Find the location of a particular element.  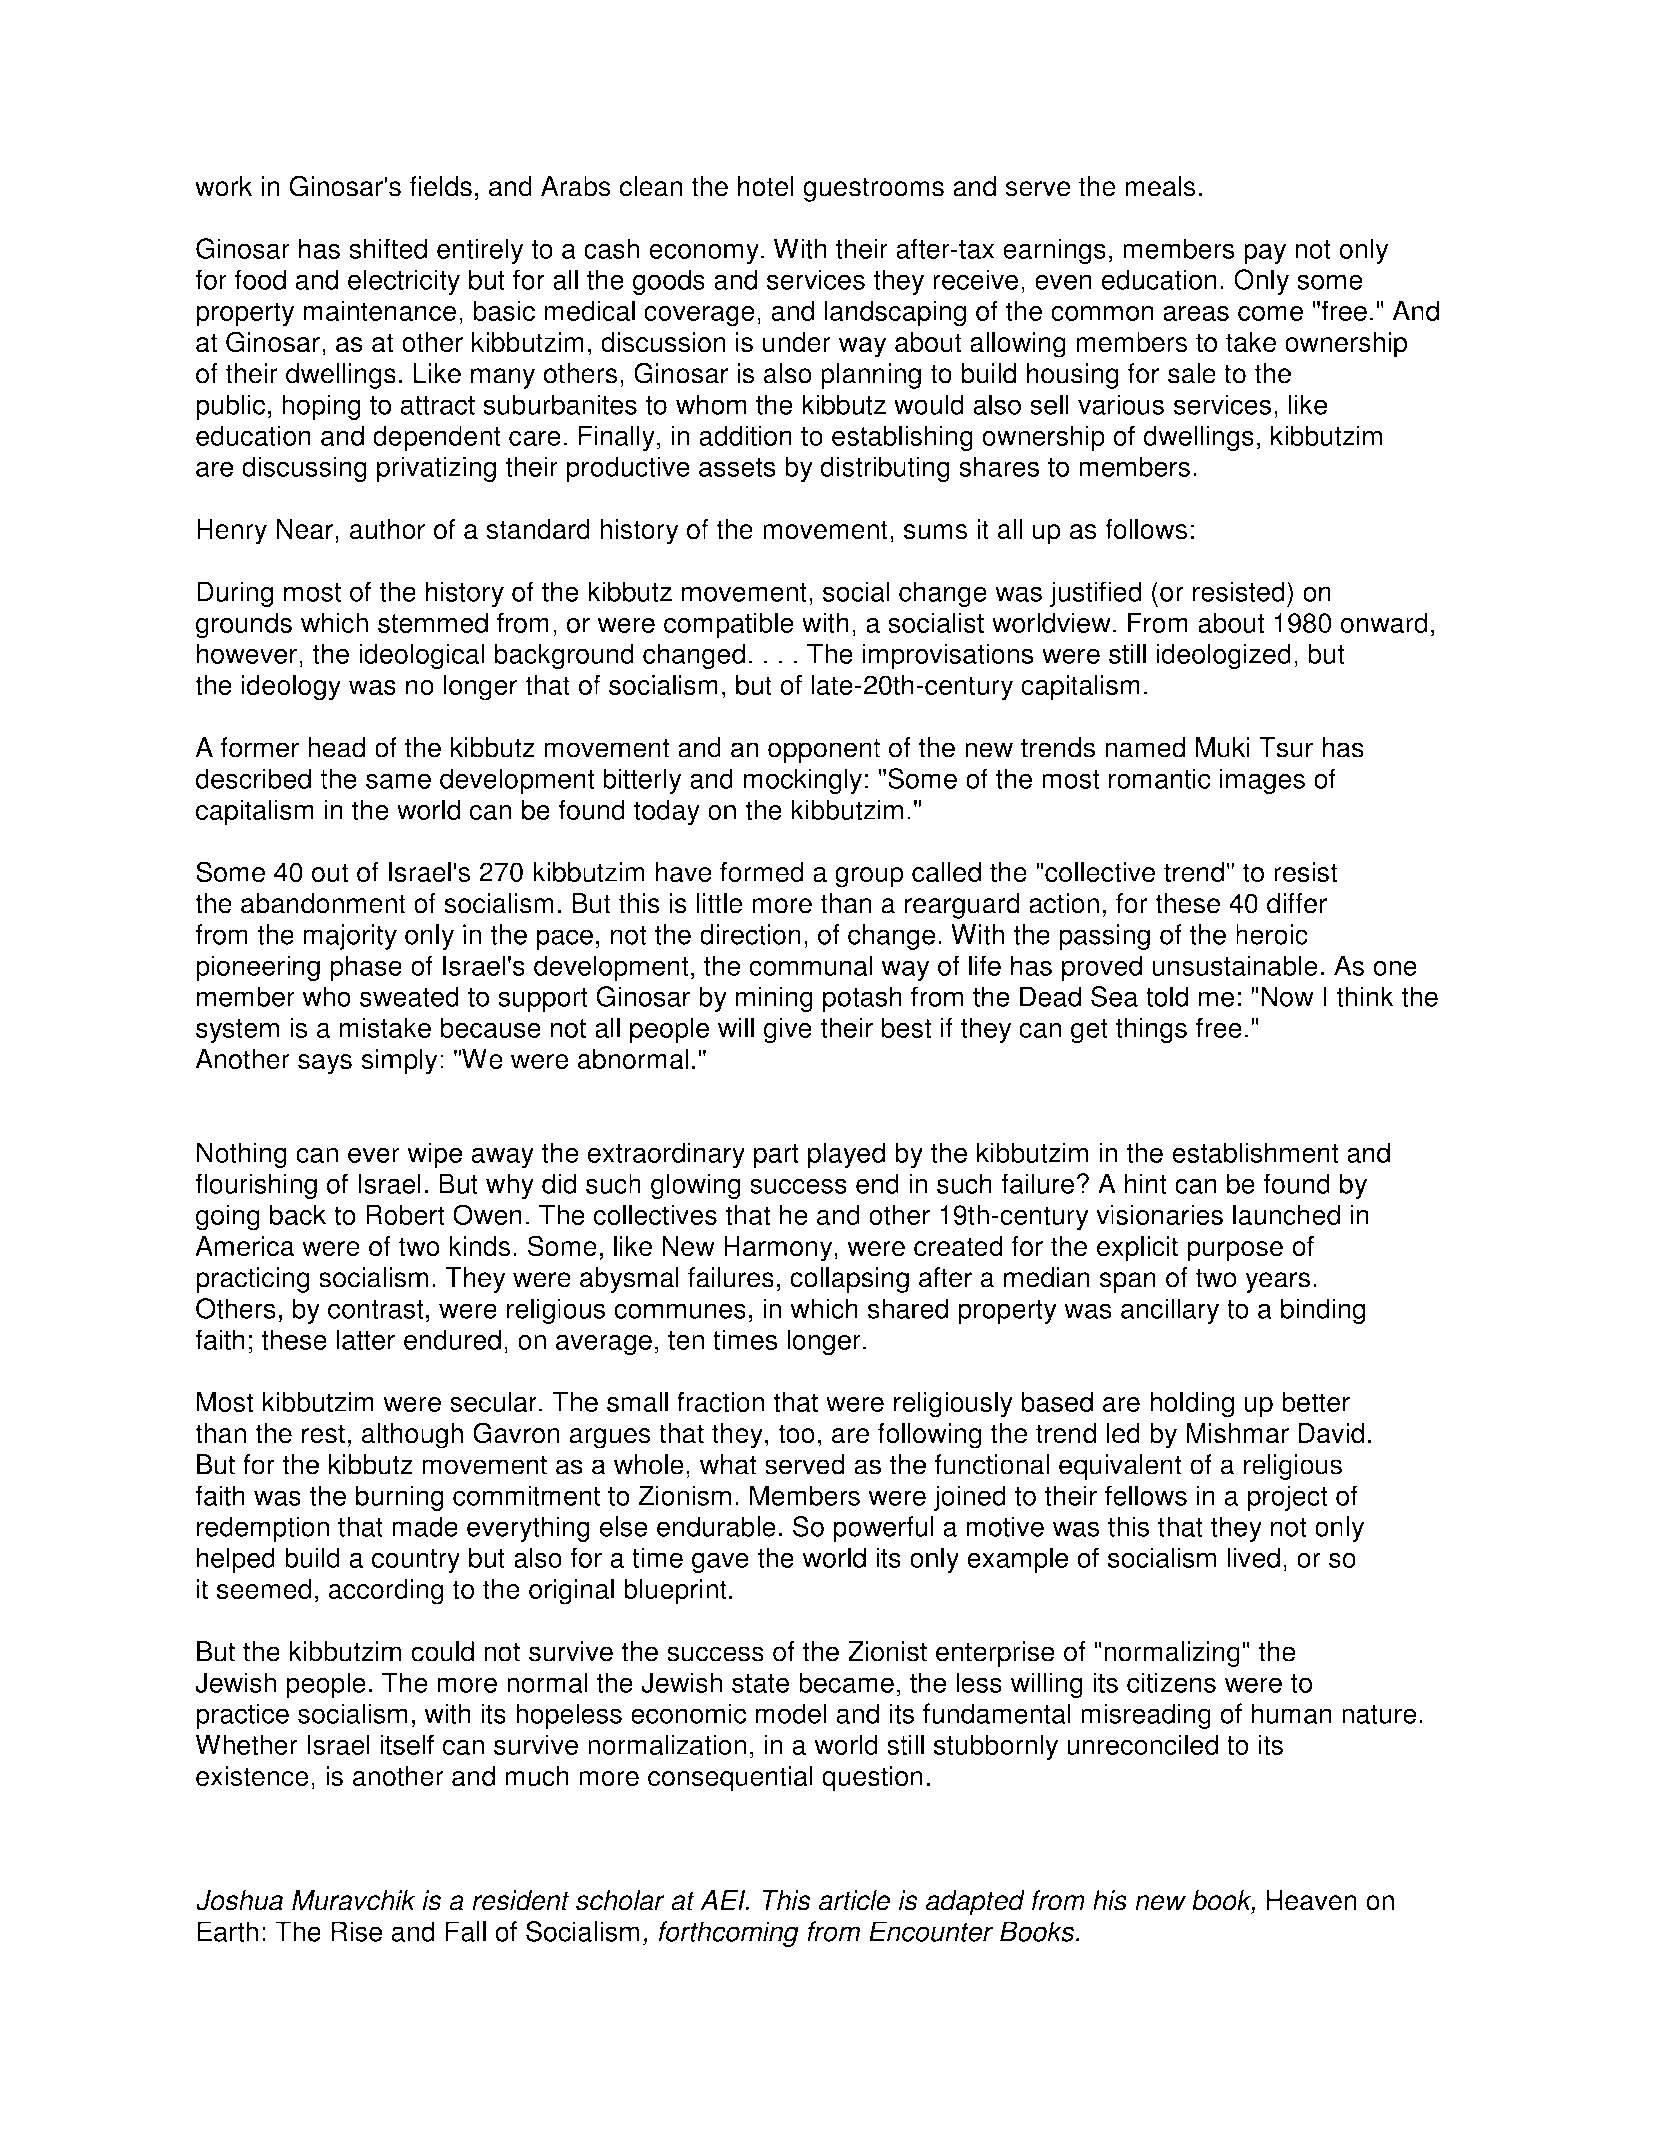

pay is located at coordinates (1265, 254).
